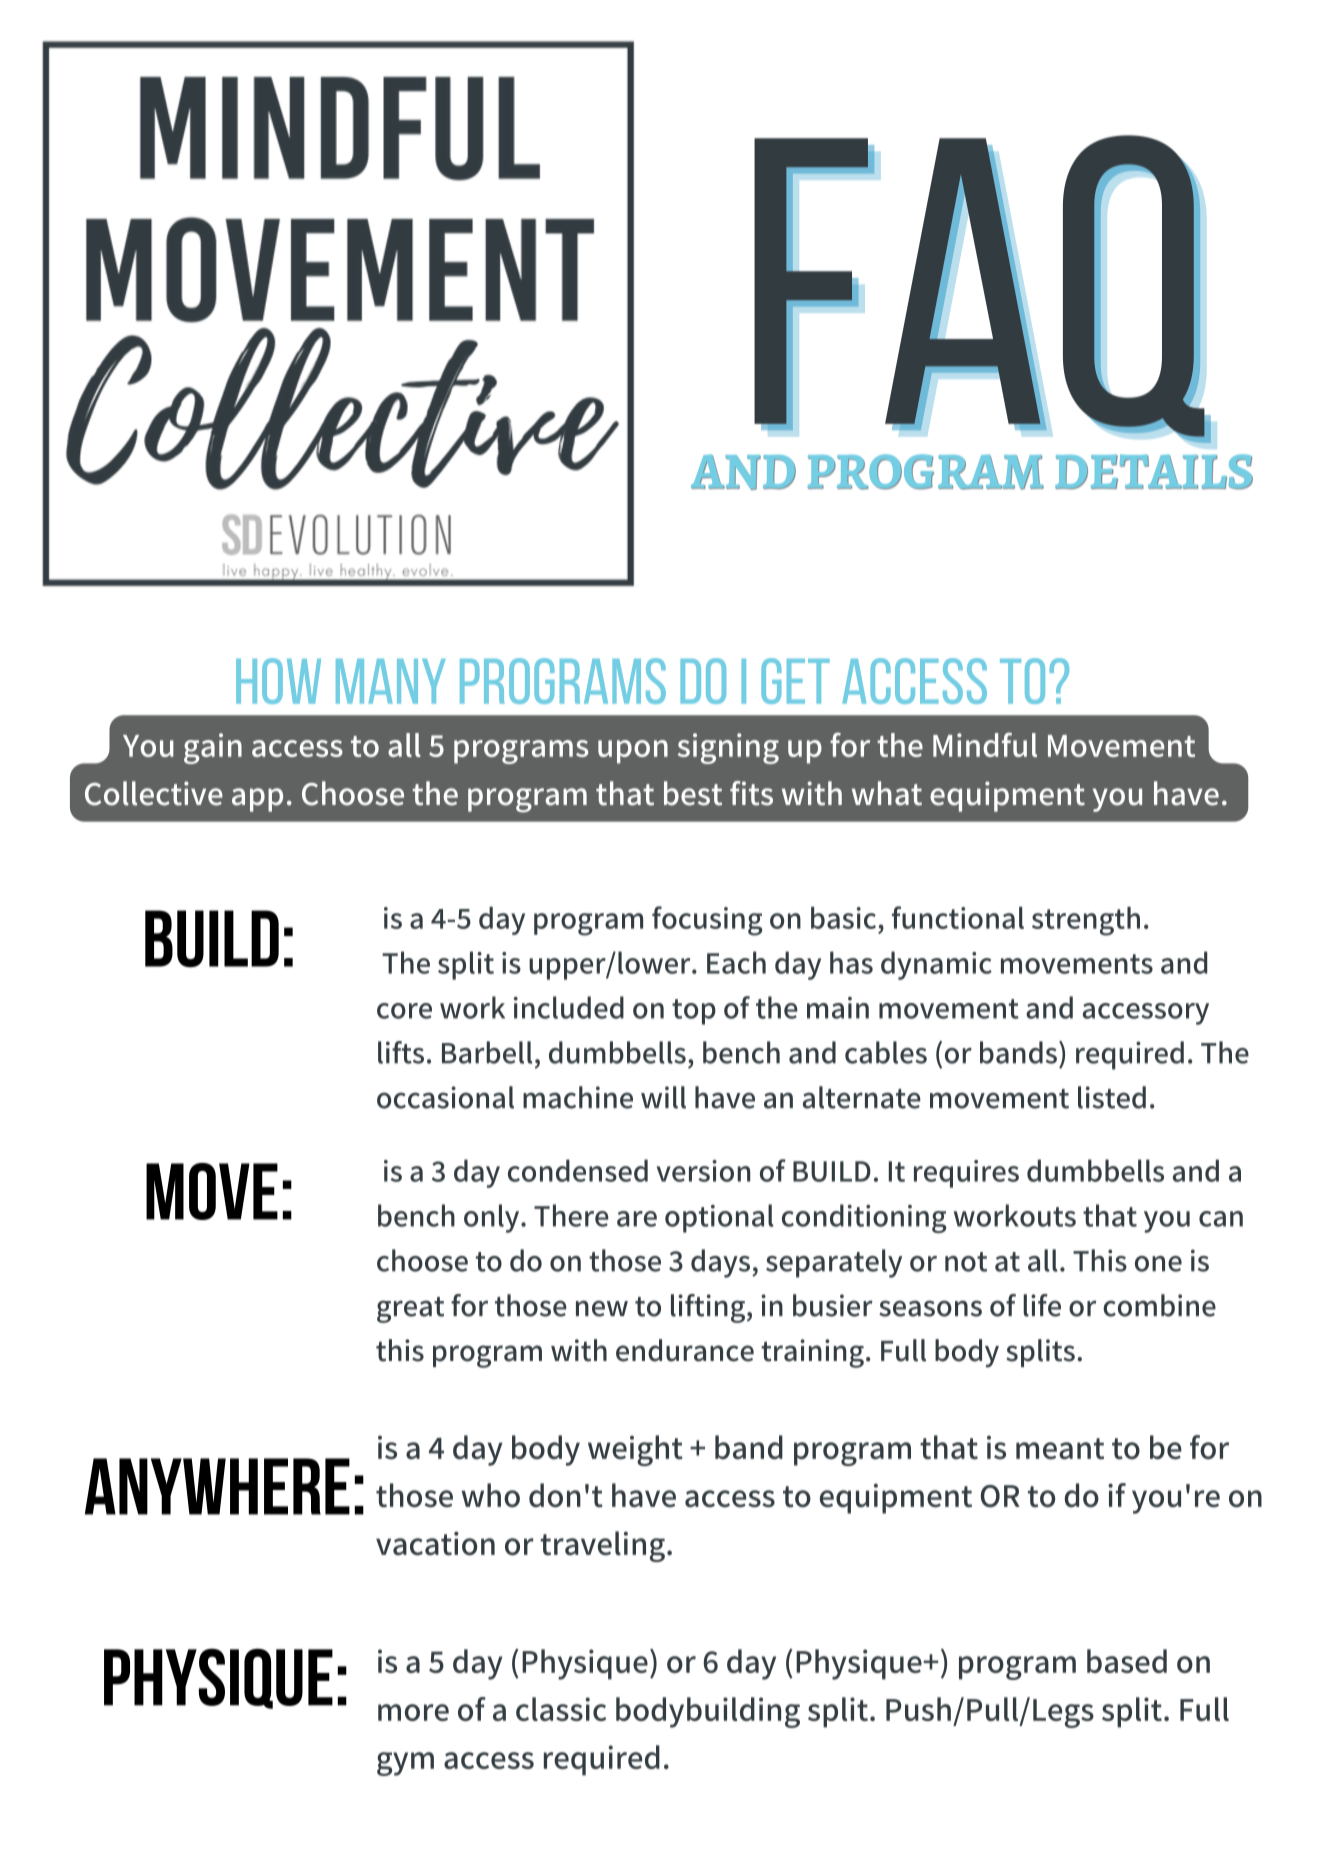 Image resolution: width=1318 pixels, height=1865 pixels. Describe the element at coordinates (561, 1709) in the screenshot. I see `classic` at that location.
